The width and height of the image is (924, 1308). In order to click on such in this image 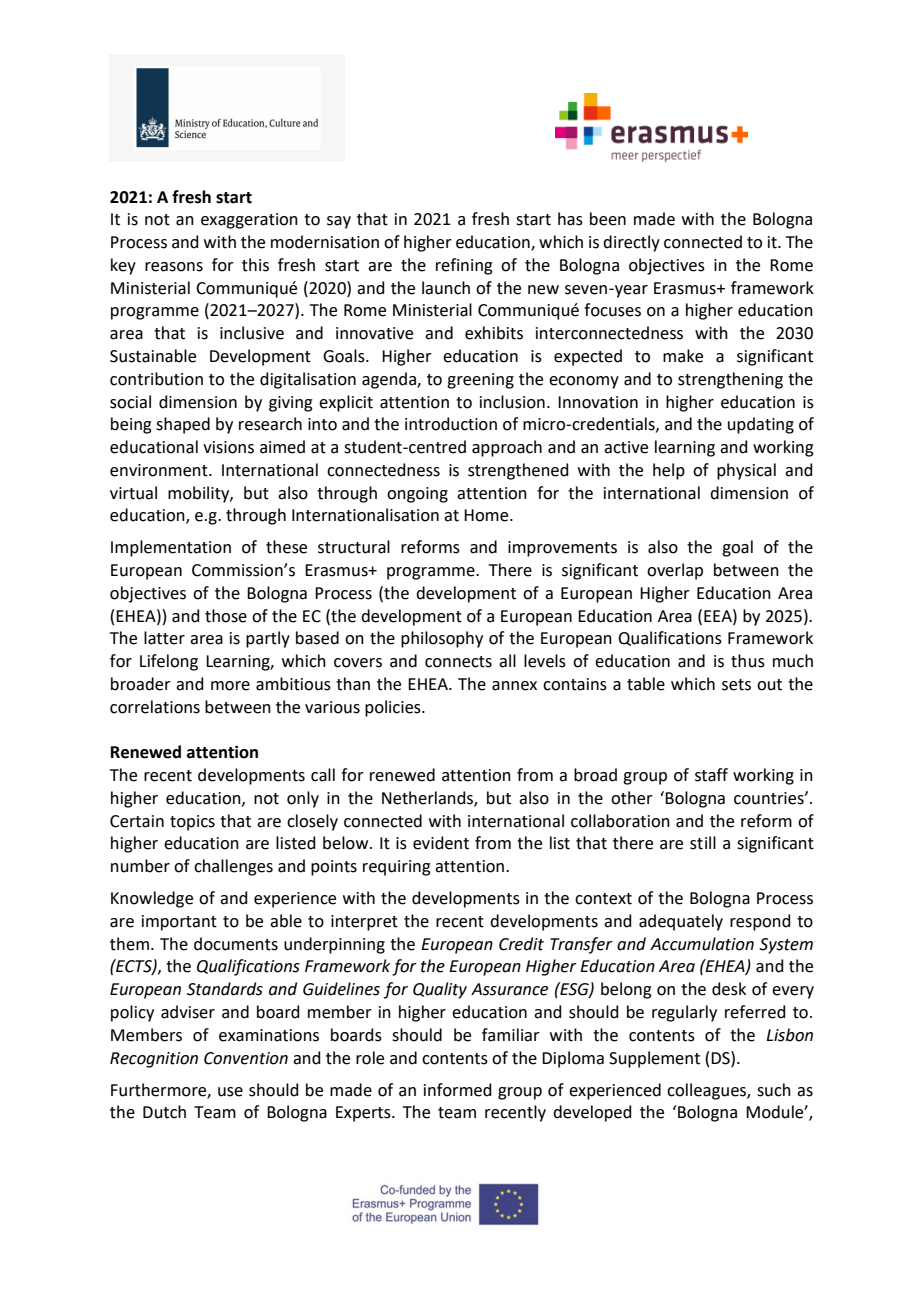, I will do `click(774, 1090)`.
